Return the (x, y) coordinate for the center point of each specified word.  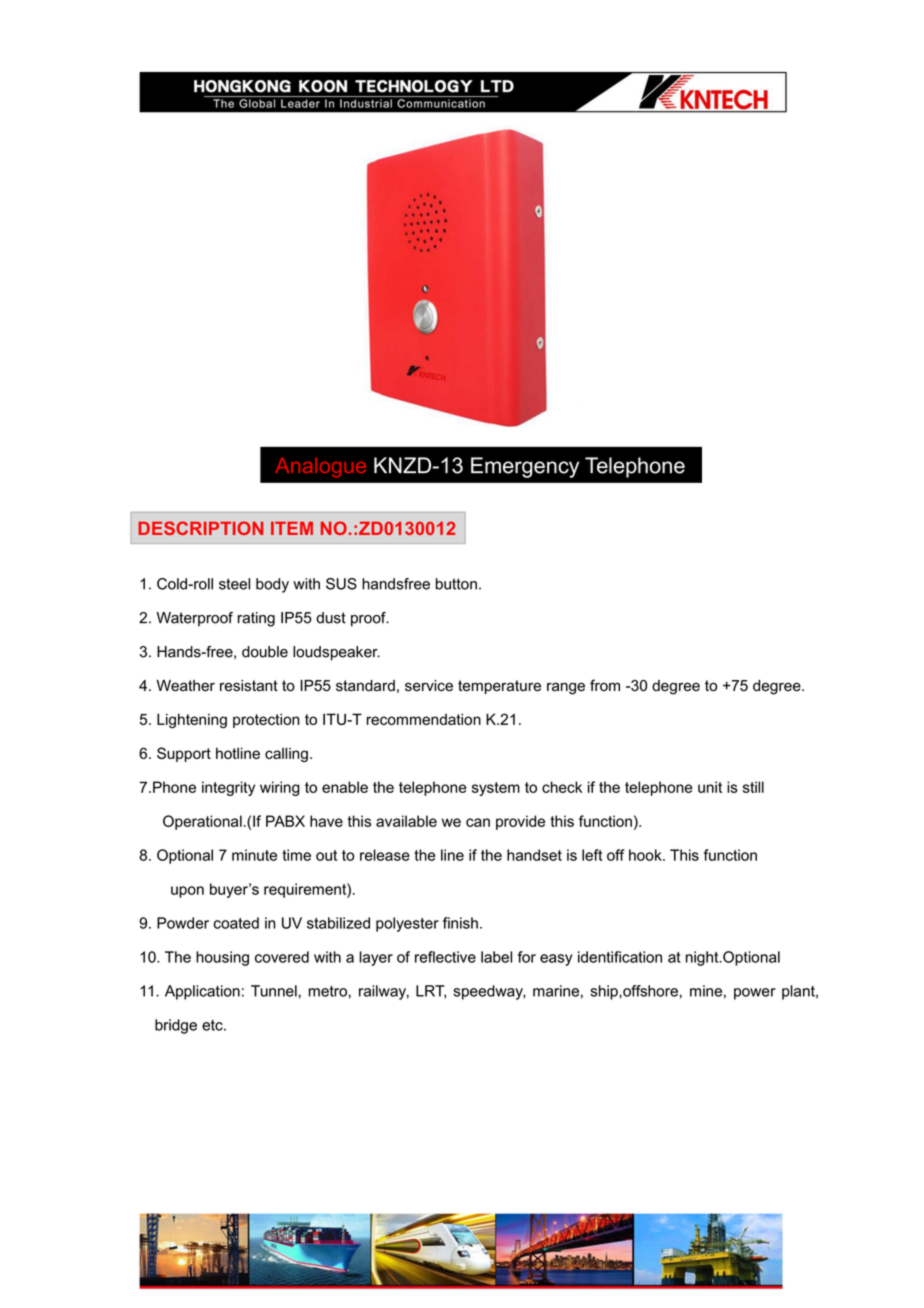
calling (286, 754)
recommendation (424, 719)
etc (213, 1025)
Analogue (320, 468)
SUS (341, 584)
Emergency (525, 467)
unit (710, 787)
